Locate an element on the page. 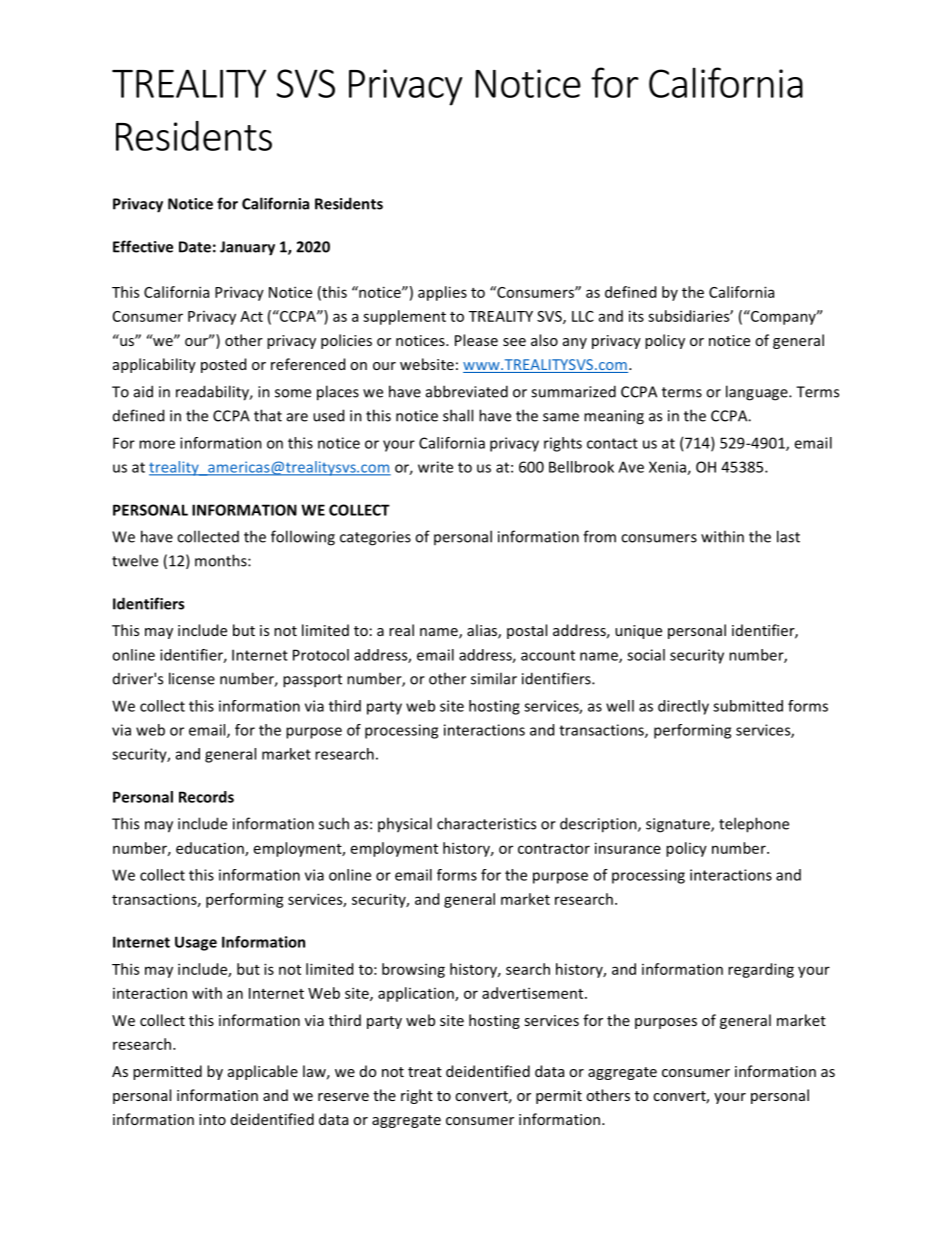 The width and height of the page is (952, 1233). education is located at coordinates (211, 849).
